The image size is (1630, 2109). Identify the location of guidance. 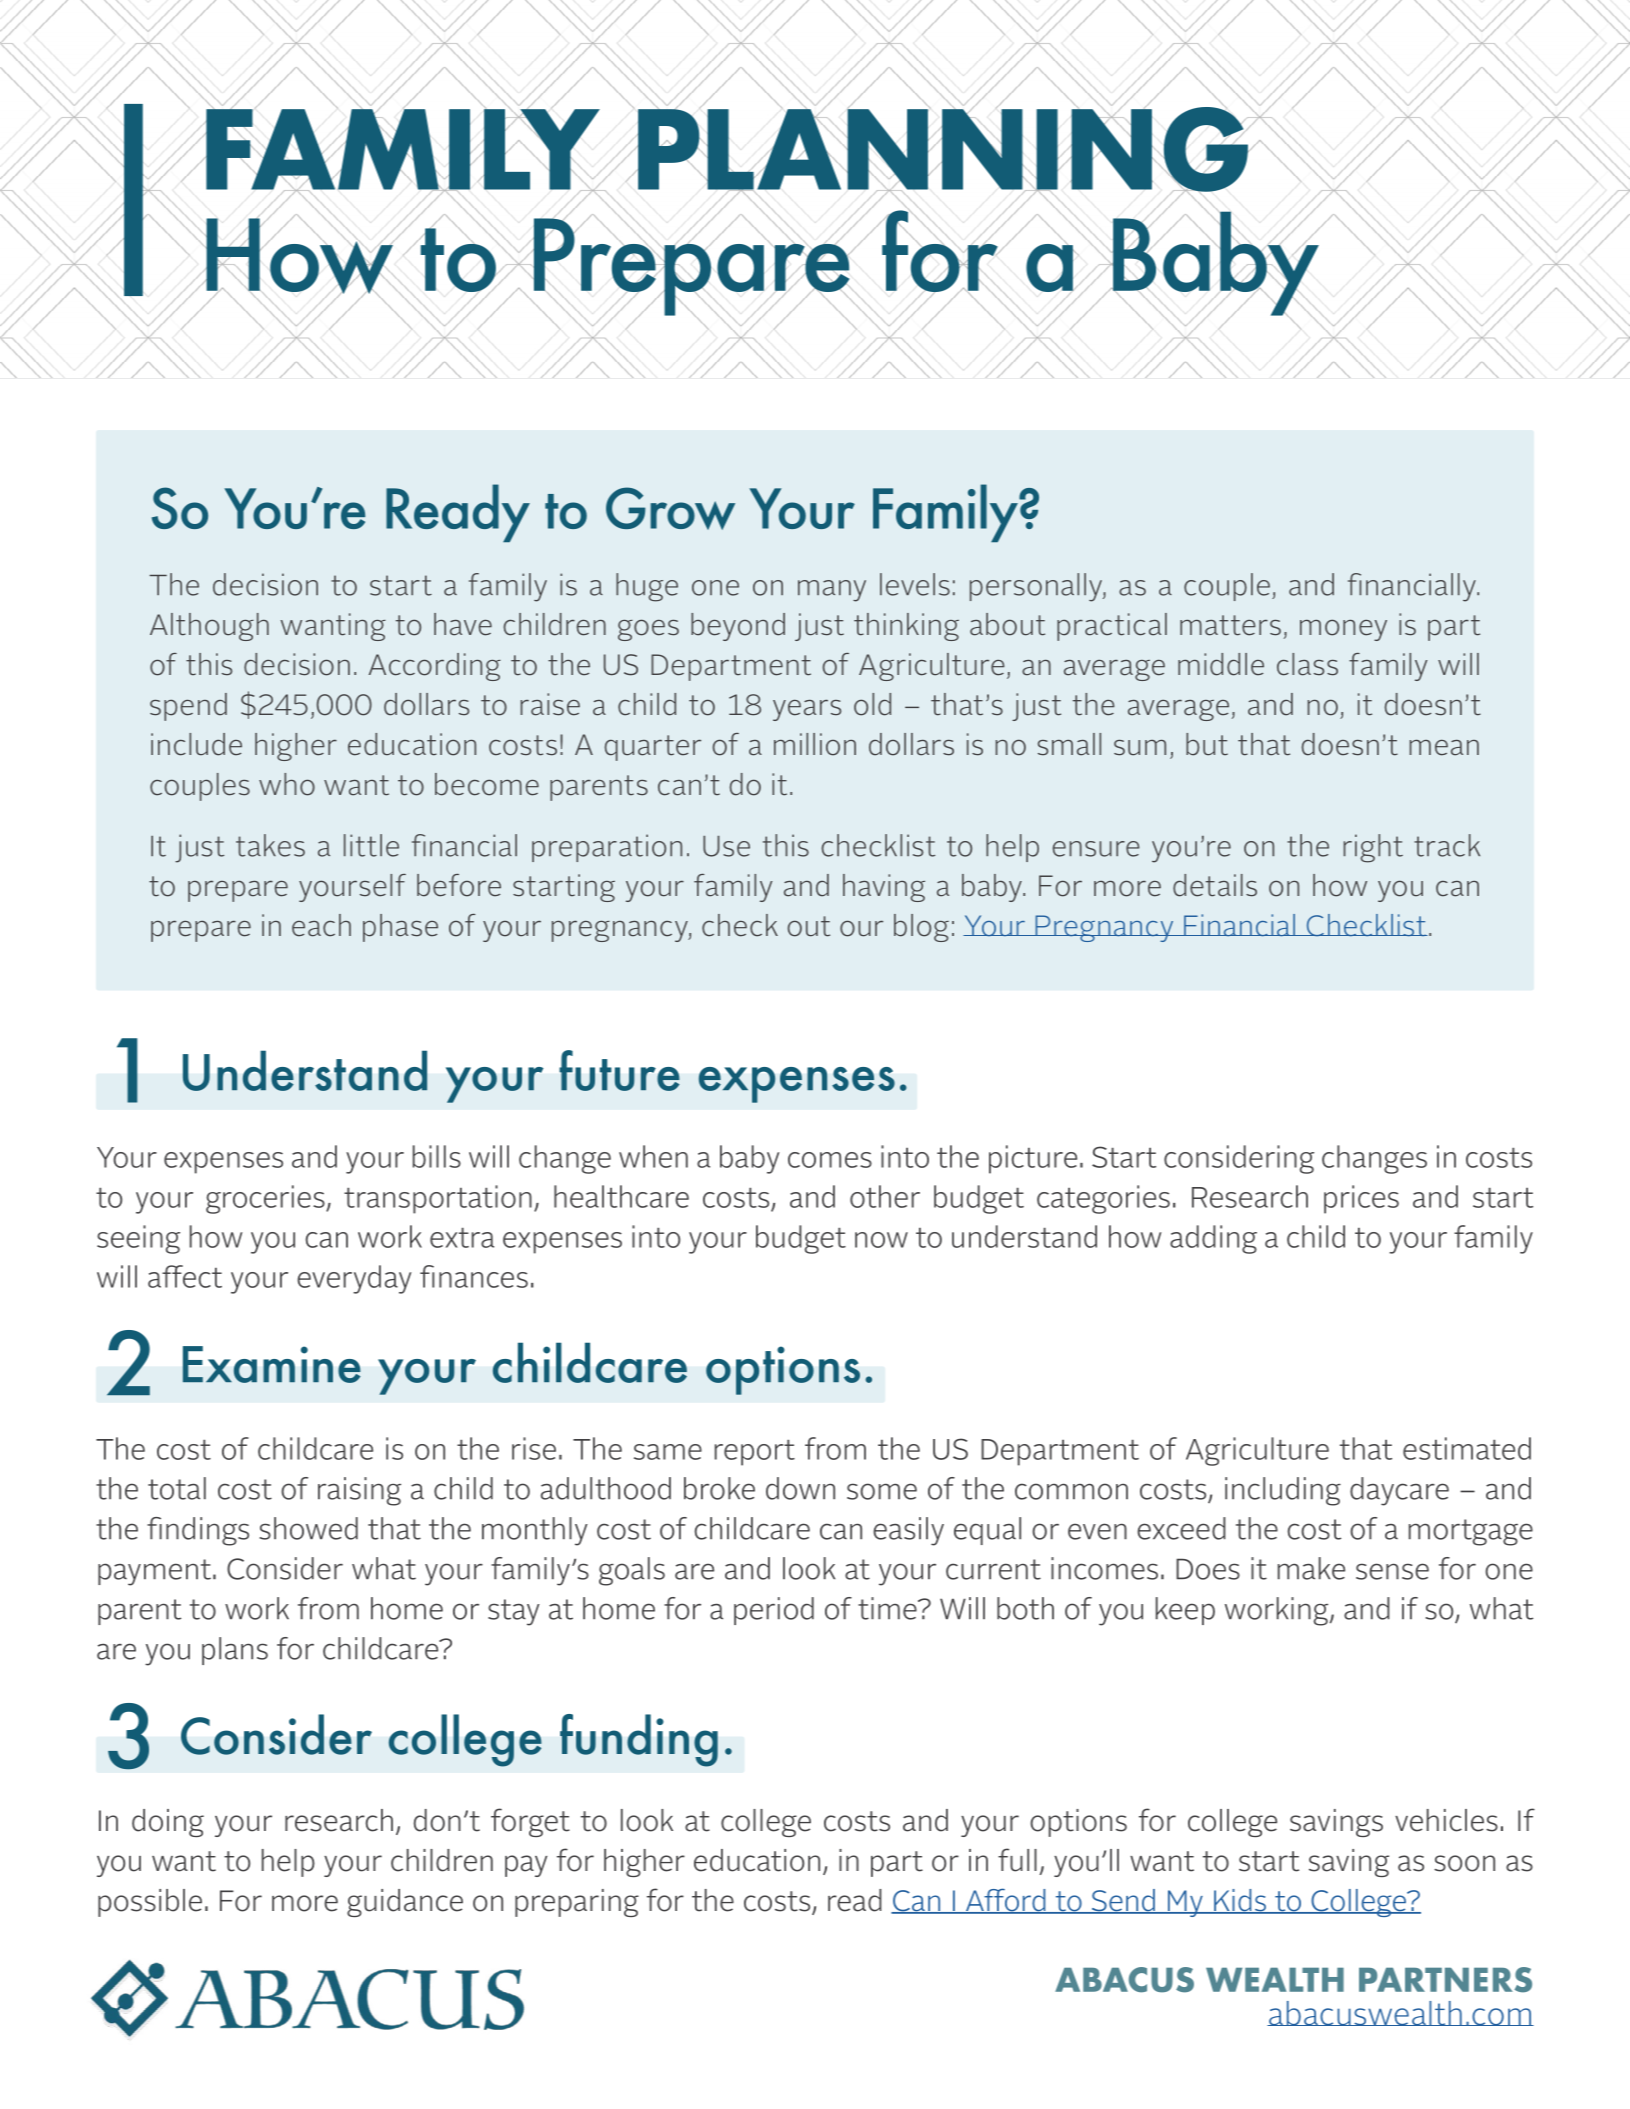
(405, 1903).
